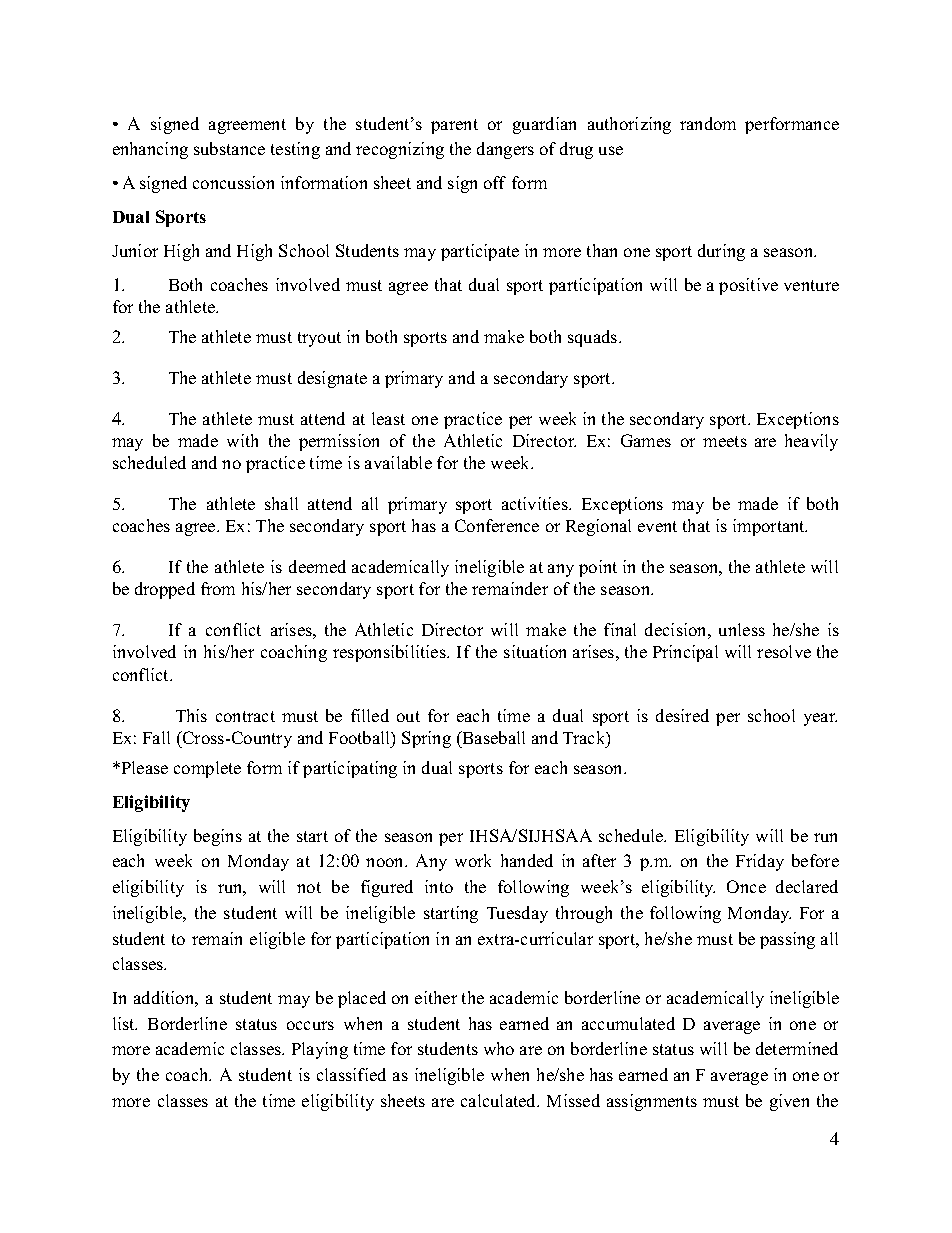  What do you see at coordinates (682, 715) in the screenshot?
I see `desired` at bounding box center [682, 715].
